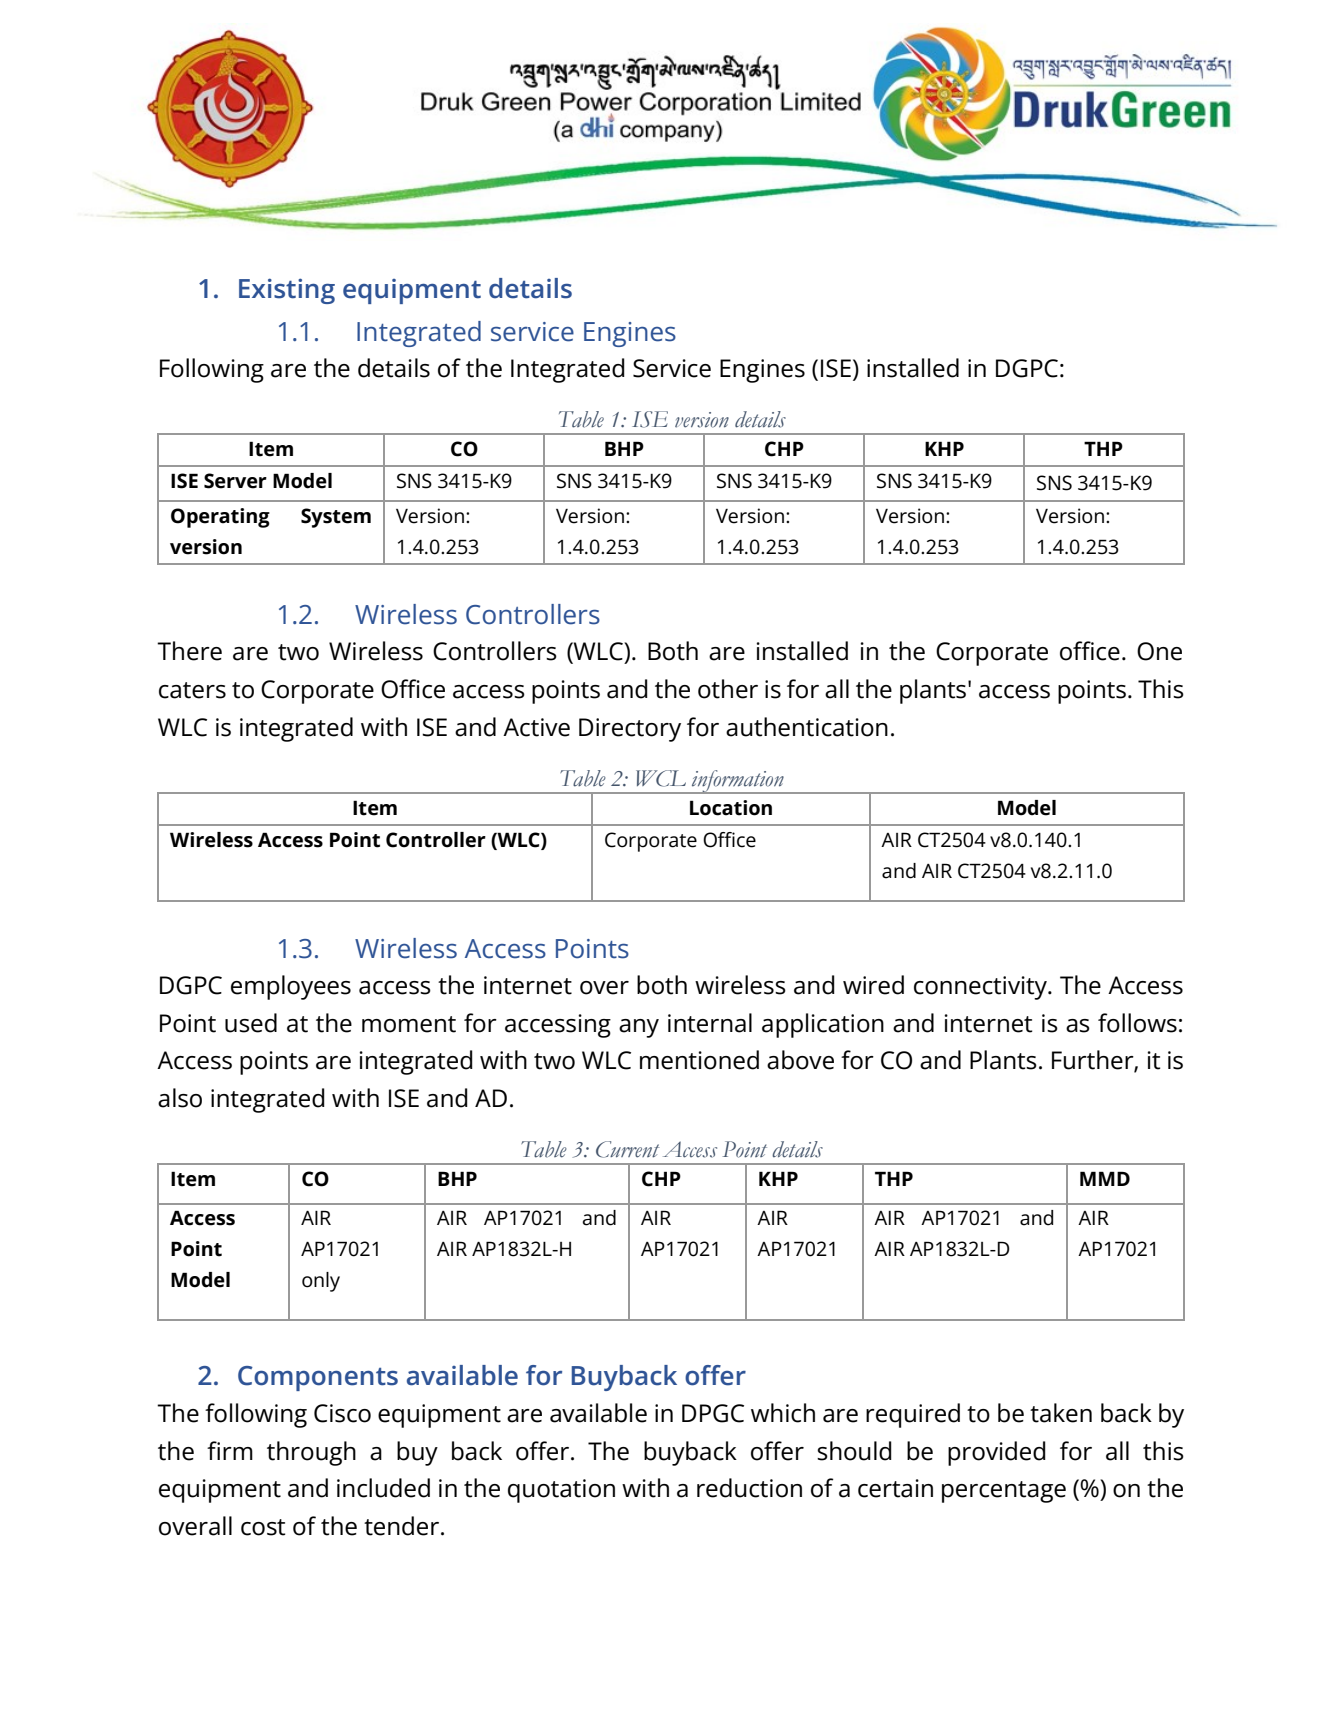  I want to click on through, so click(311, 1453).
